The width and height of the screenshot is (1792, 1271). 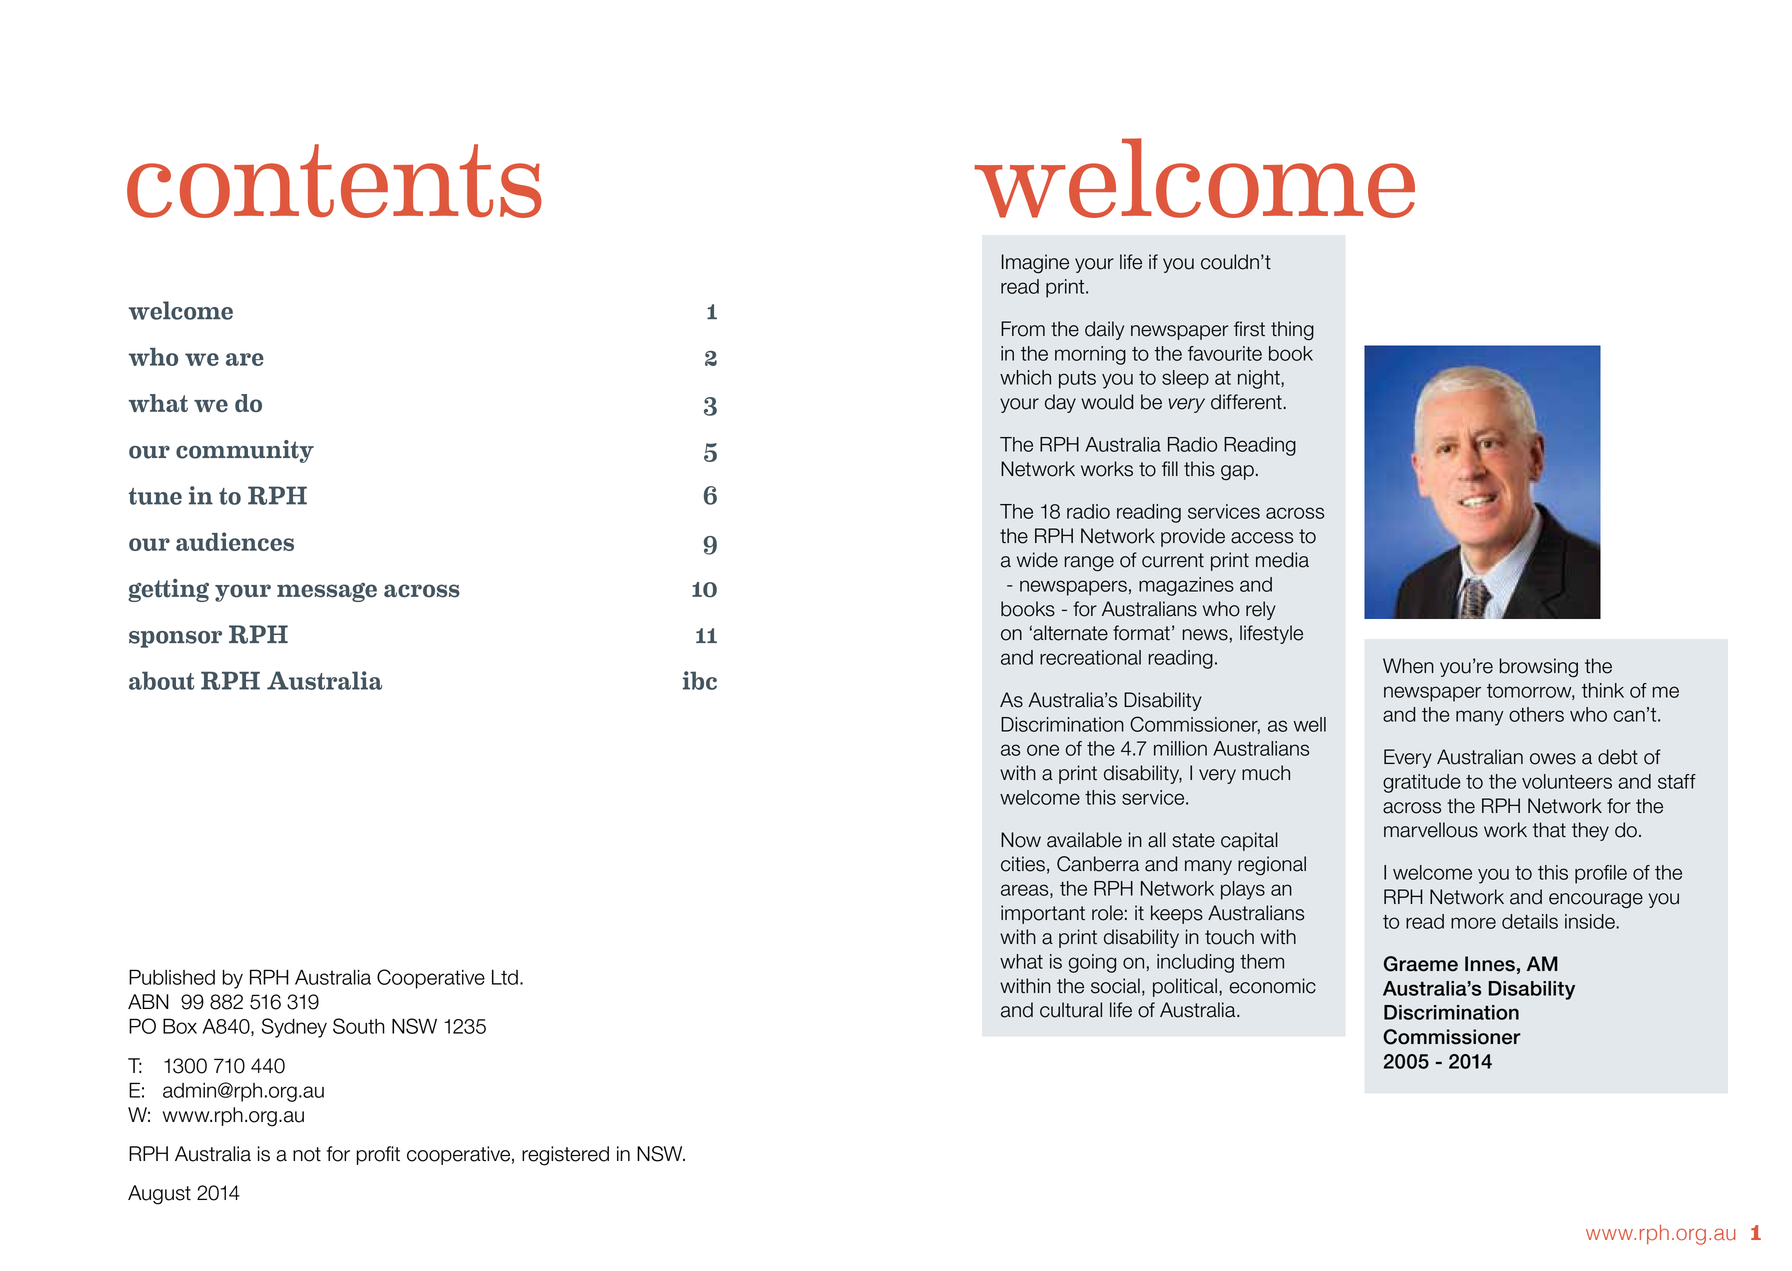 What do you see at coordinates (1021, 840) in the screenshot?
I see `Now` at bounding box center [1021, 840].
